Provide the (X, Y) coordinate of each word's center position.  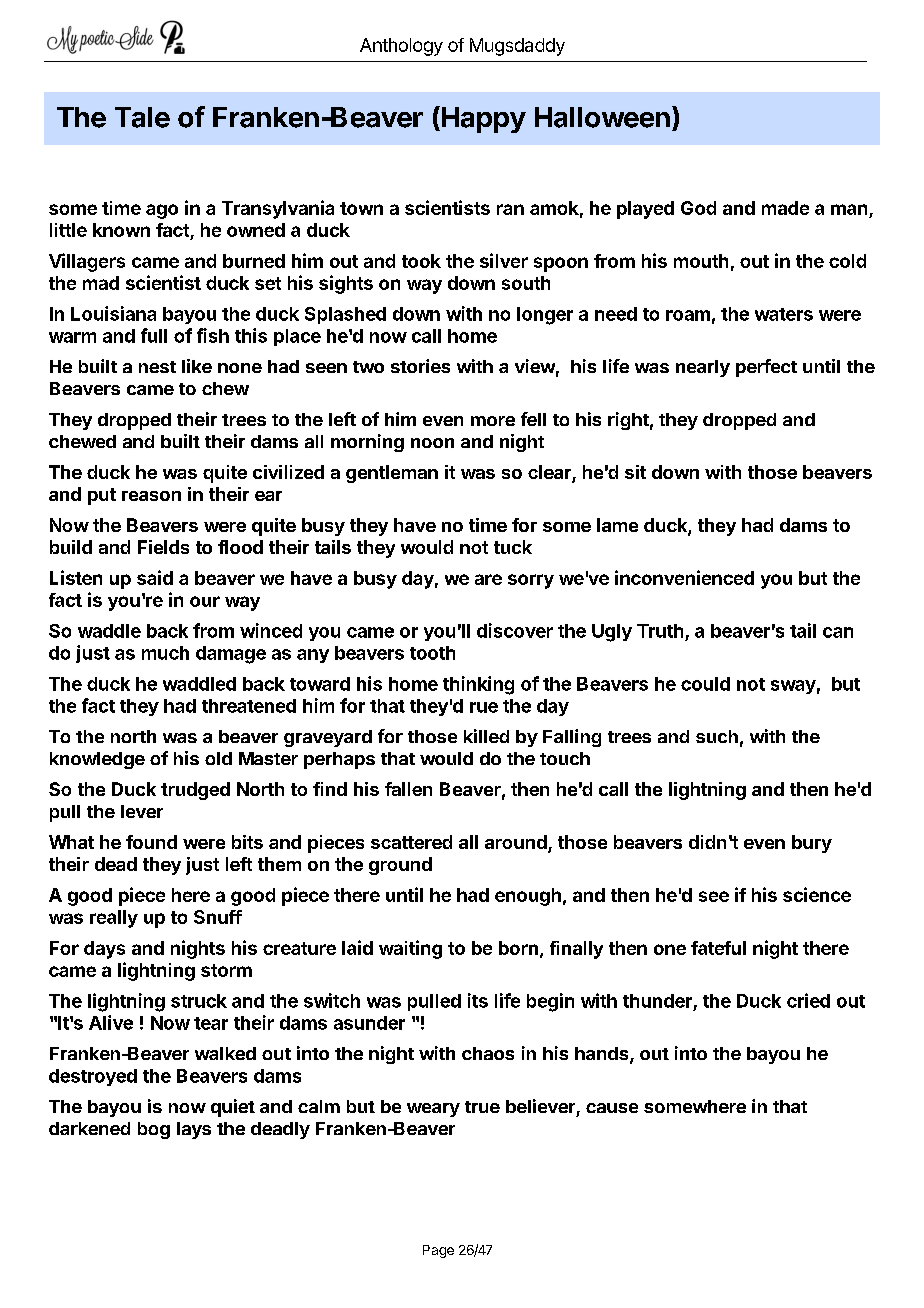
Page (438, 1251)
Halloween (602, 117)
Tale (142, 117)
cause (612, 1108)
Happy (482, 119)
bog (154, 1130)
